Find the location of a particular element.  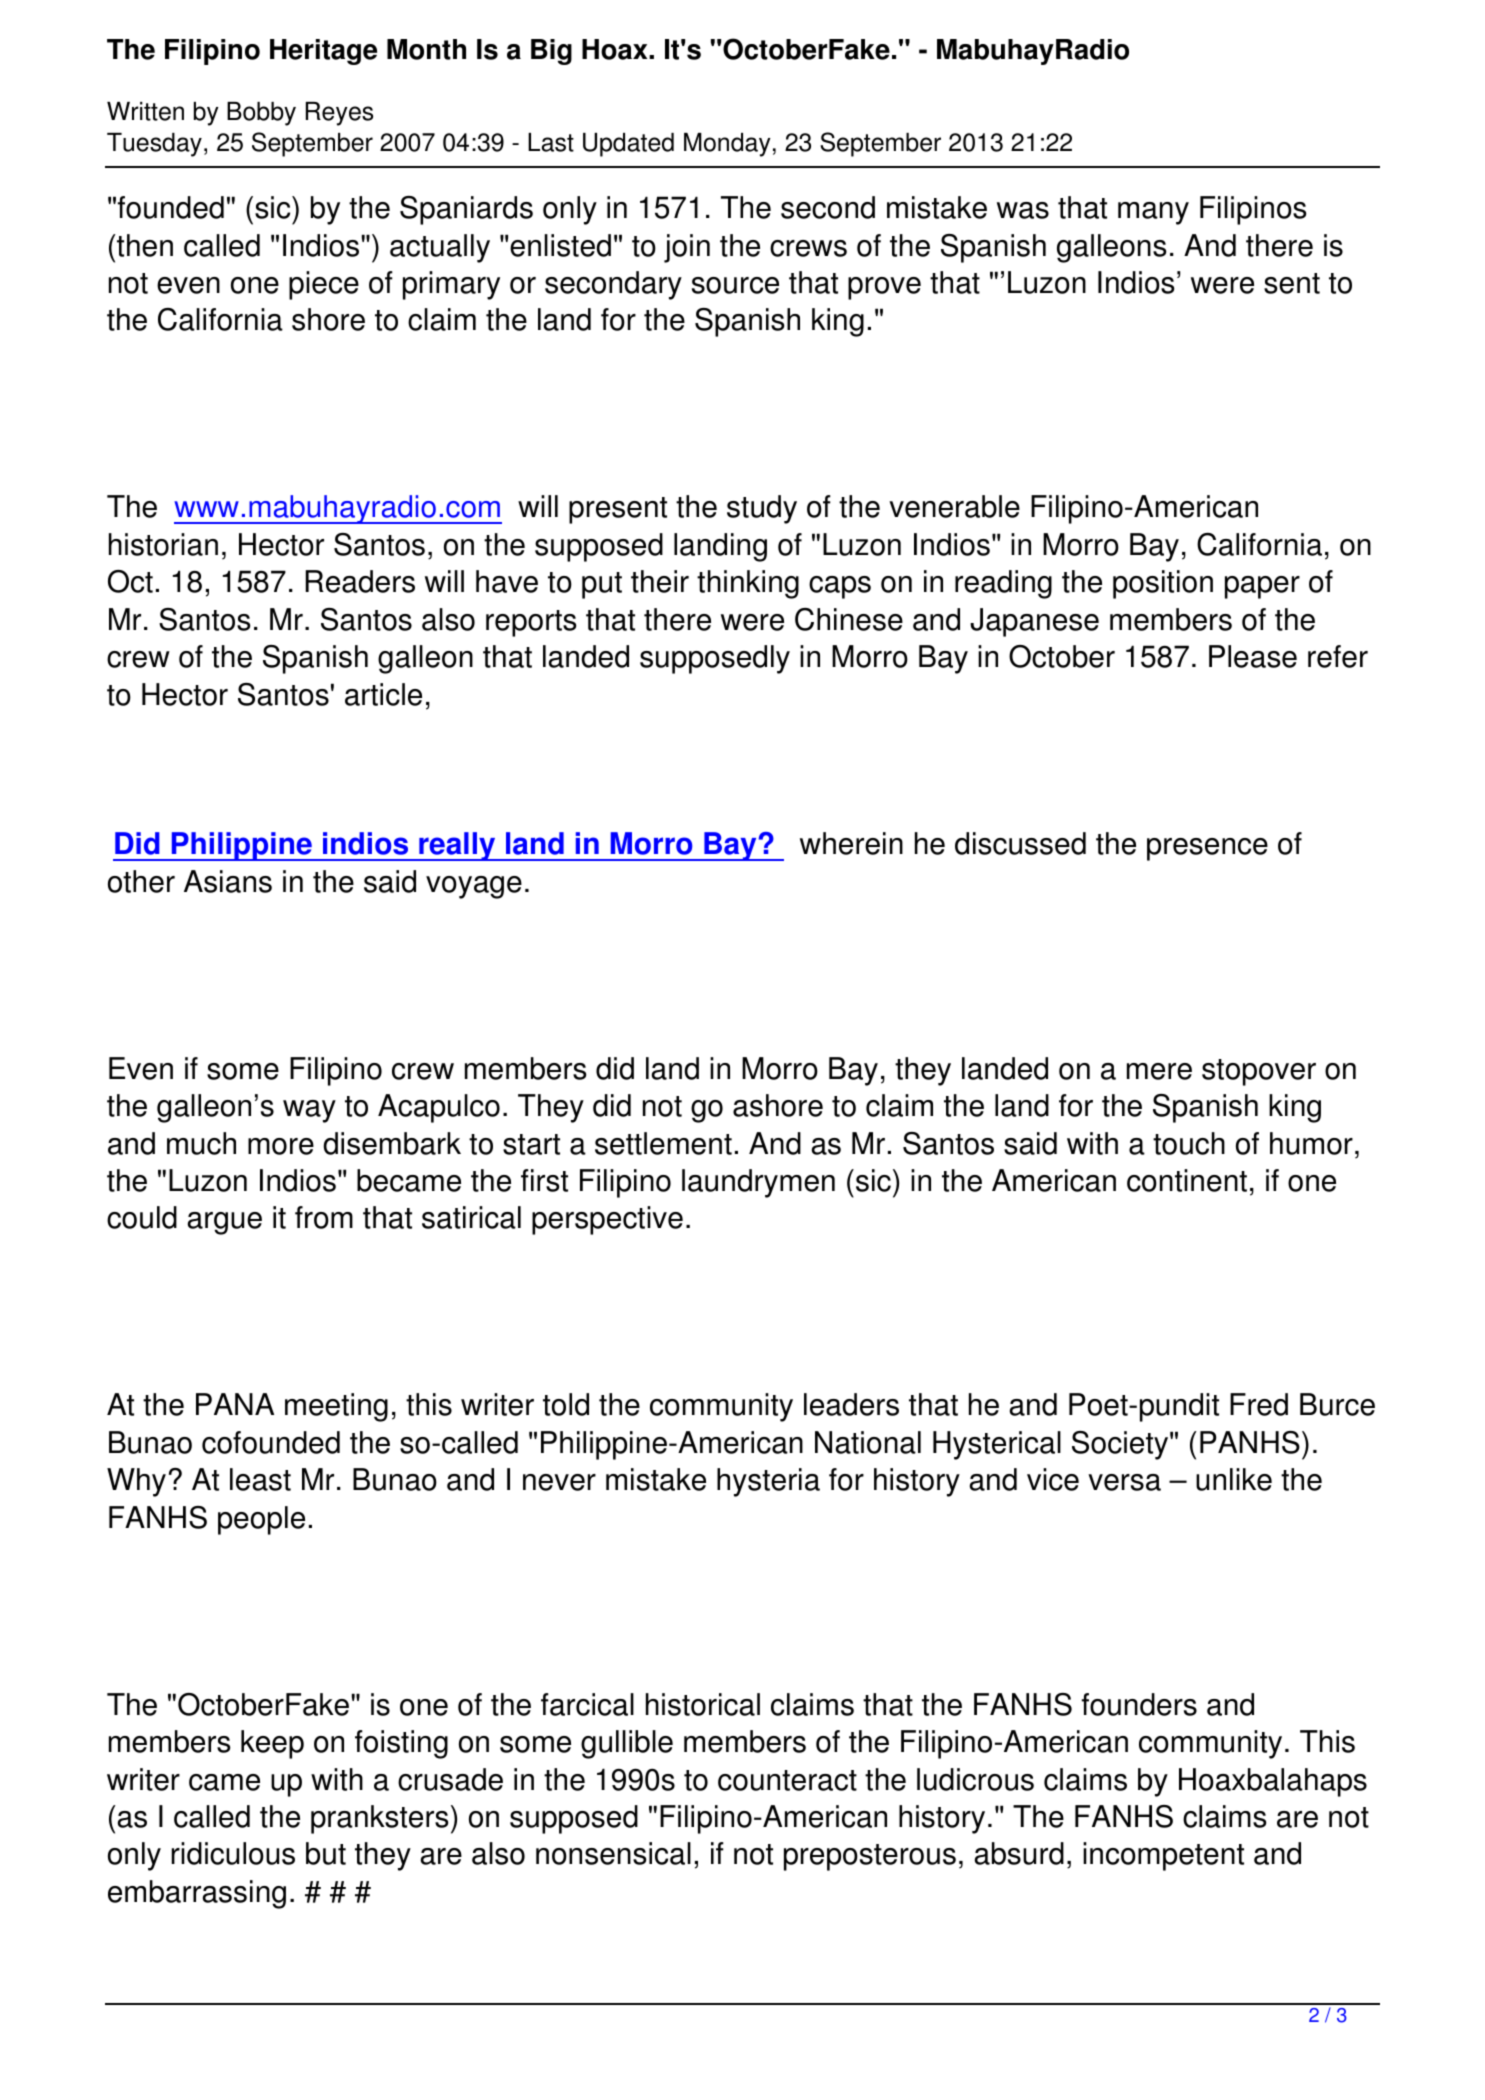

Bobby is located at coordinates (261, 114).
